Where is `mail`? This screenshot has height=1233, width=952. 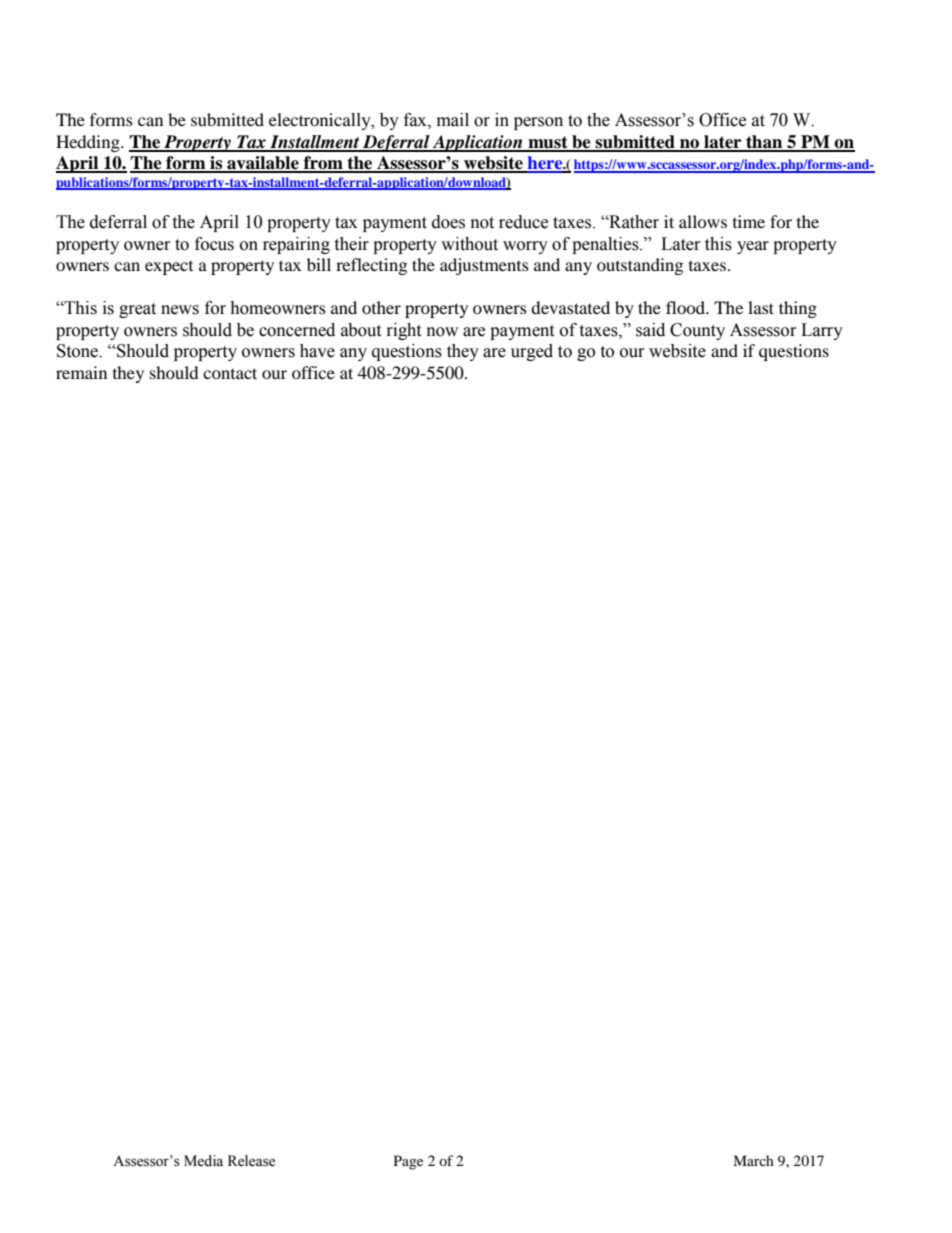
mail is located at coordinates (453, 120).
